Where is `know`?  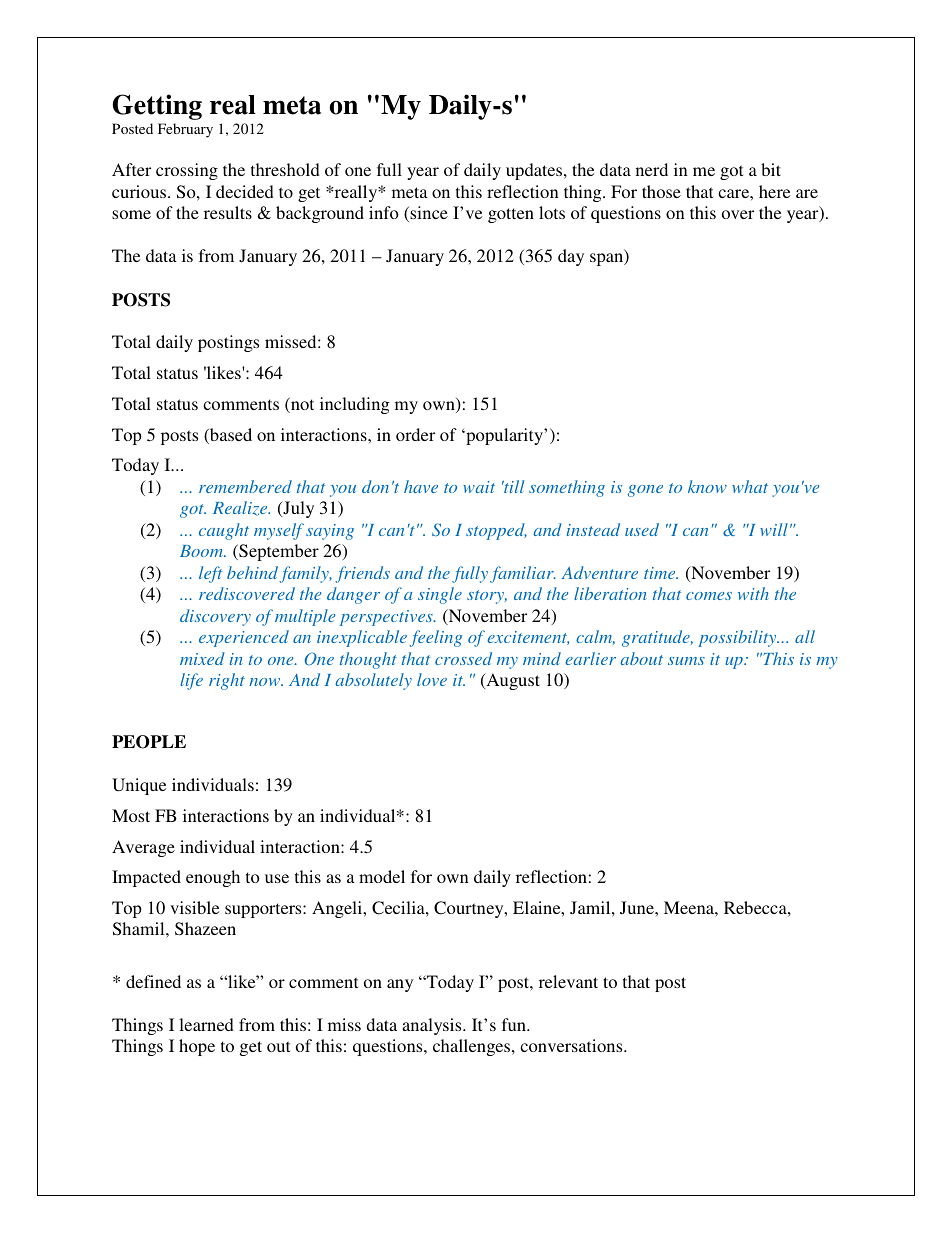
know is located at coordinates (707, 486).
